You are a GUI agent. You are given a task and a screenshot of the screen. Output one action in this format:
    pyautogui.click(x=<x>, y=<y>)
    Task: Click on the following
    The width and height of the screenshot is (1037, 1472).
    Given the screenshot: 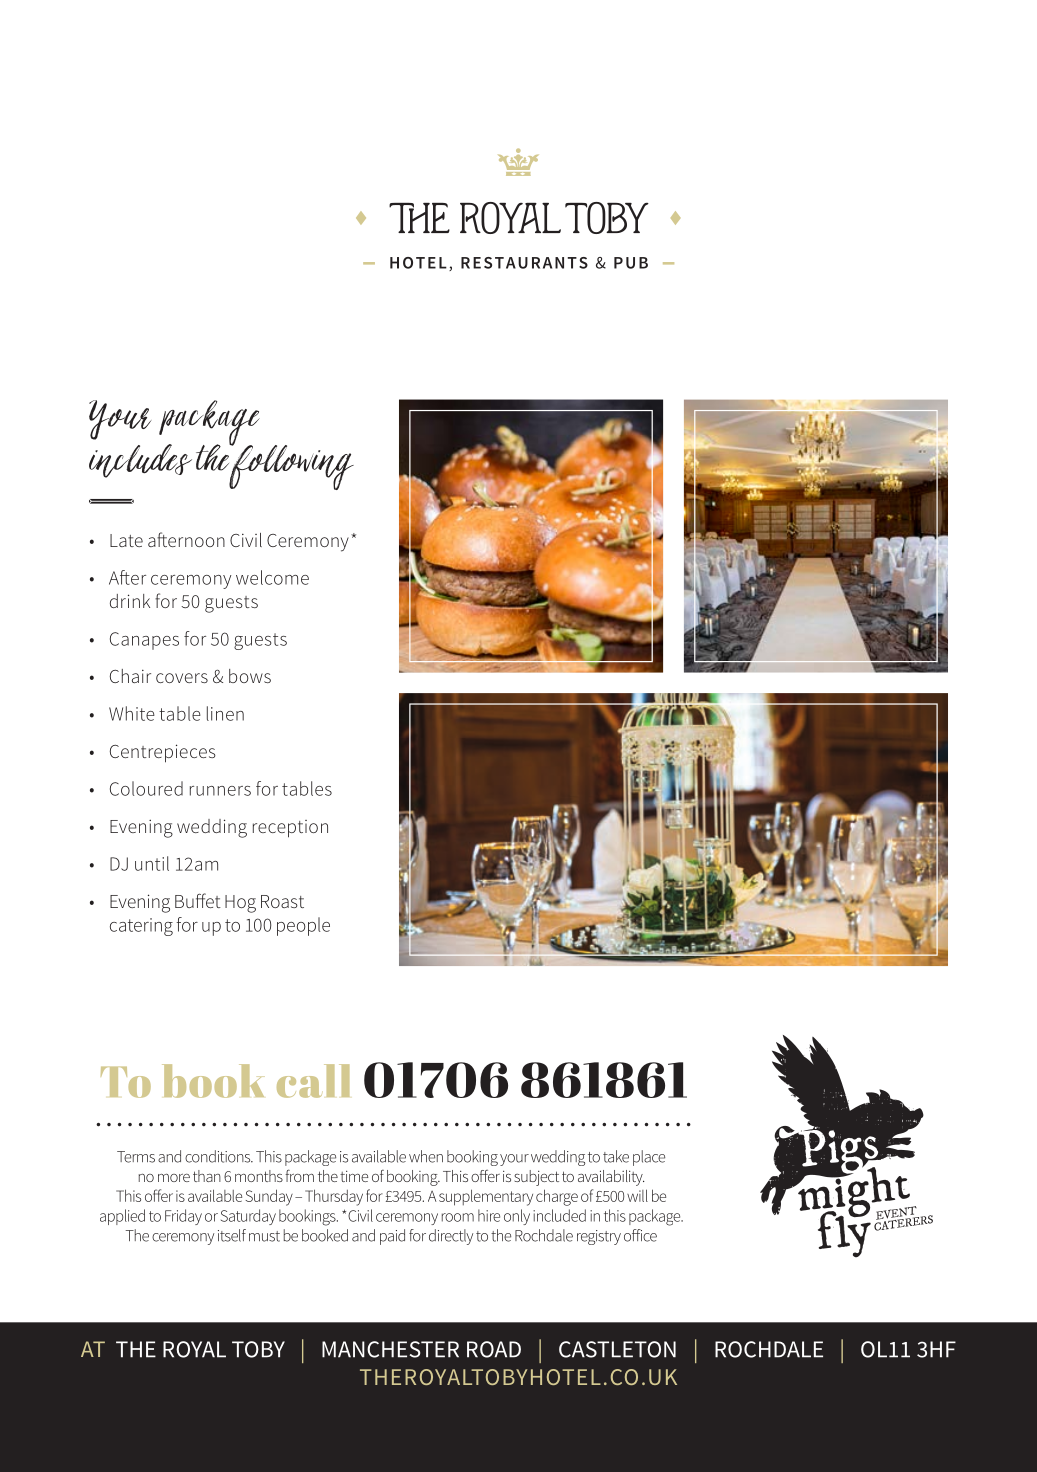 What is the action you would take?
    pyautogui.click(x=291, y=466)
